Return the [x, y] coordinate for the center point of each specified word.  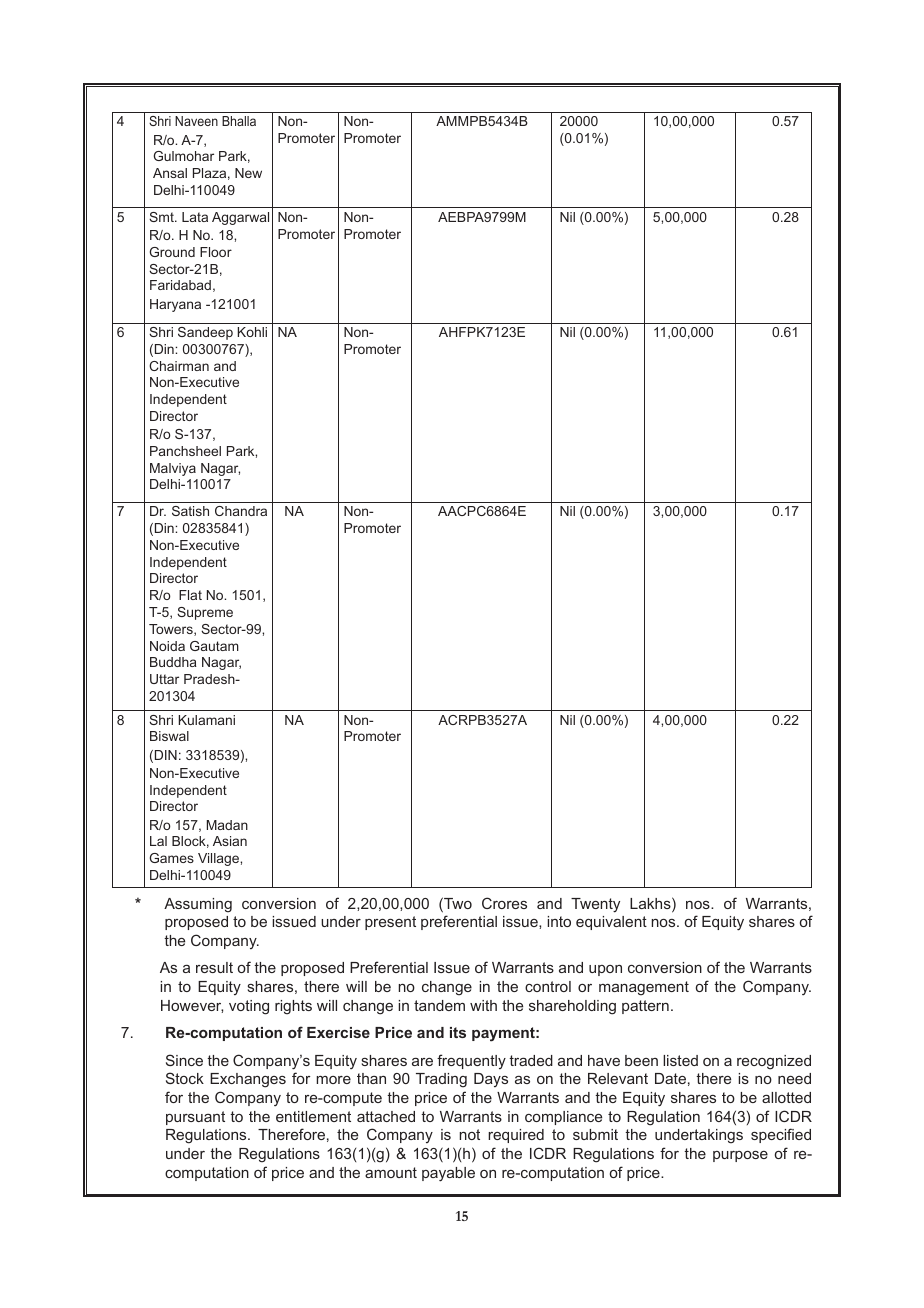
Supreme [205, 613]
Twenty [595, 905]
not [469, 1134]
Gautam [214, 646]
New [248, 173]
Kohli [252, 332]
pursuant [195, 1118]
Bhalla [239, 121]
